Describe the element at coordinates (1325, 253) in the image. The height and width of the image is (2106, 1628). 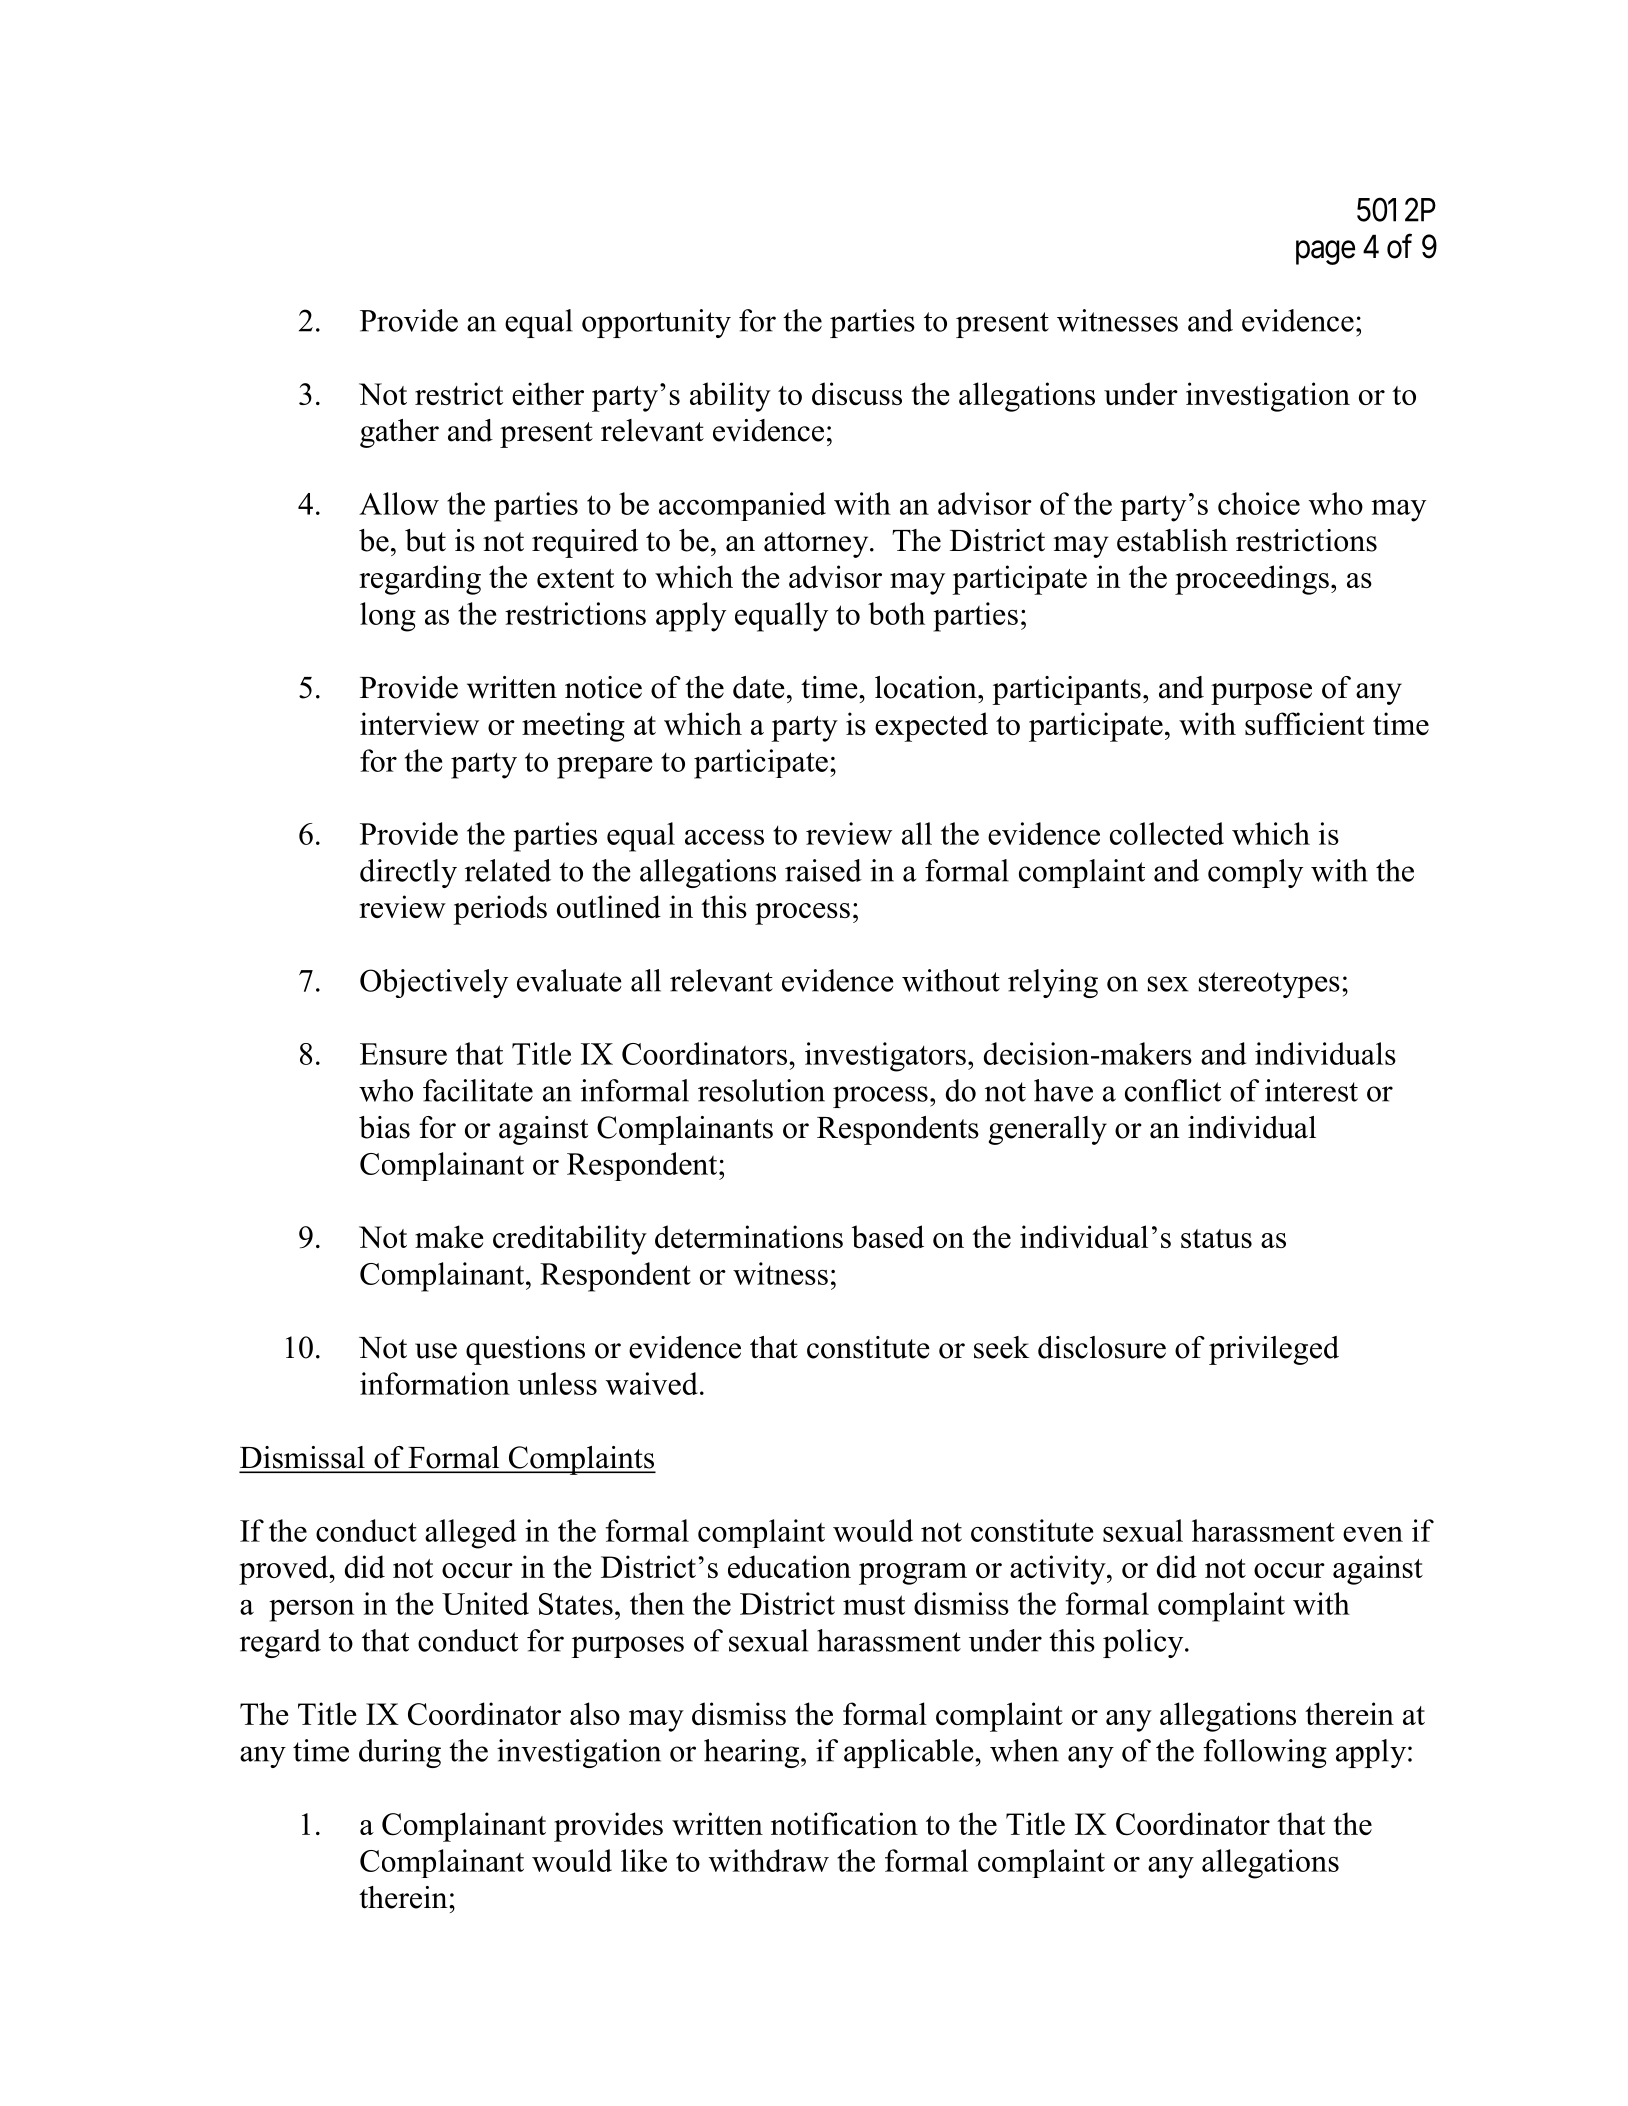
I see `page` at that location.
